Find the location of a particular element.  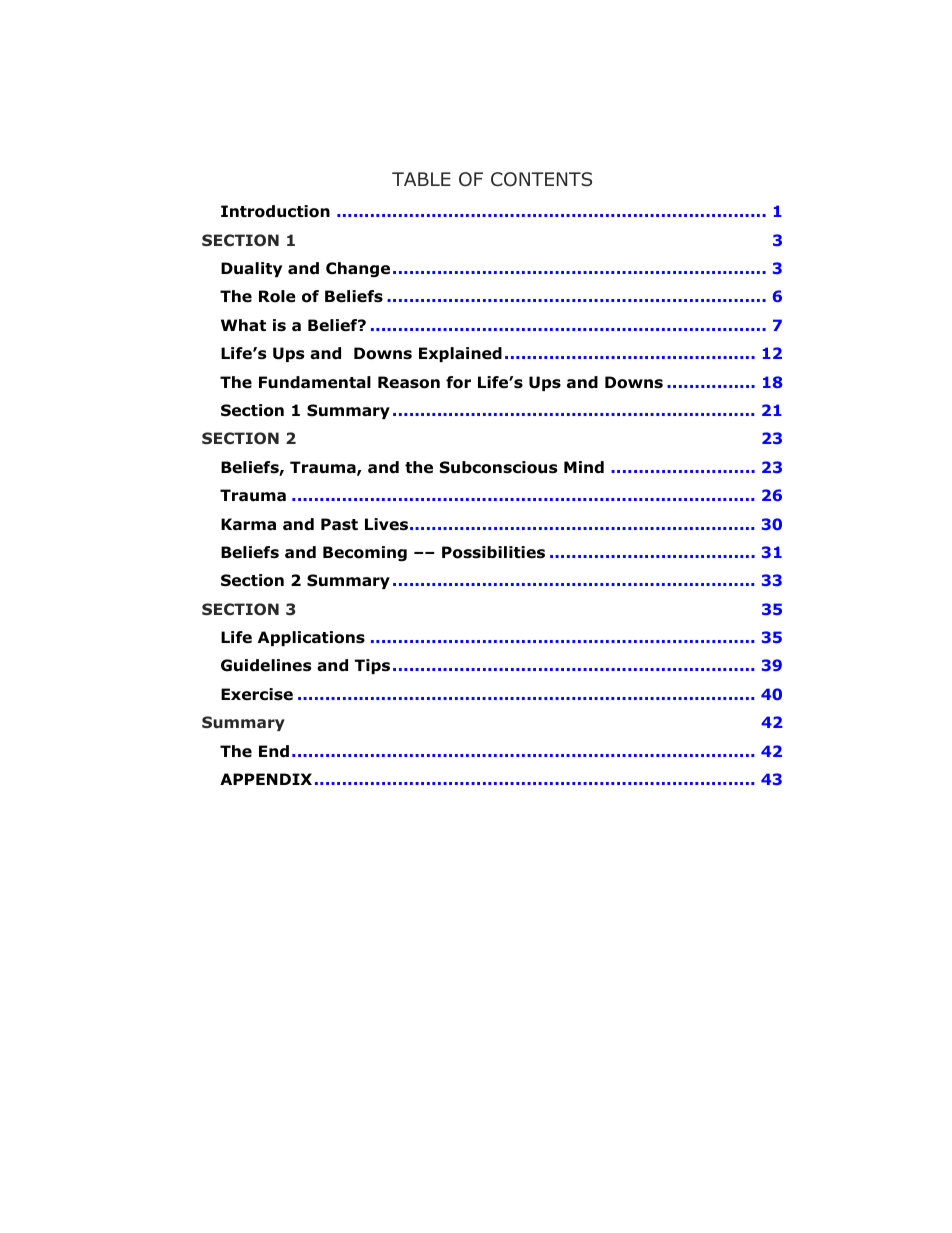

Introduction is located at coordinates (275, 211).
